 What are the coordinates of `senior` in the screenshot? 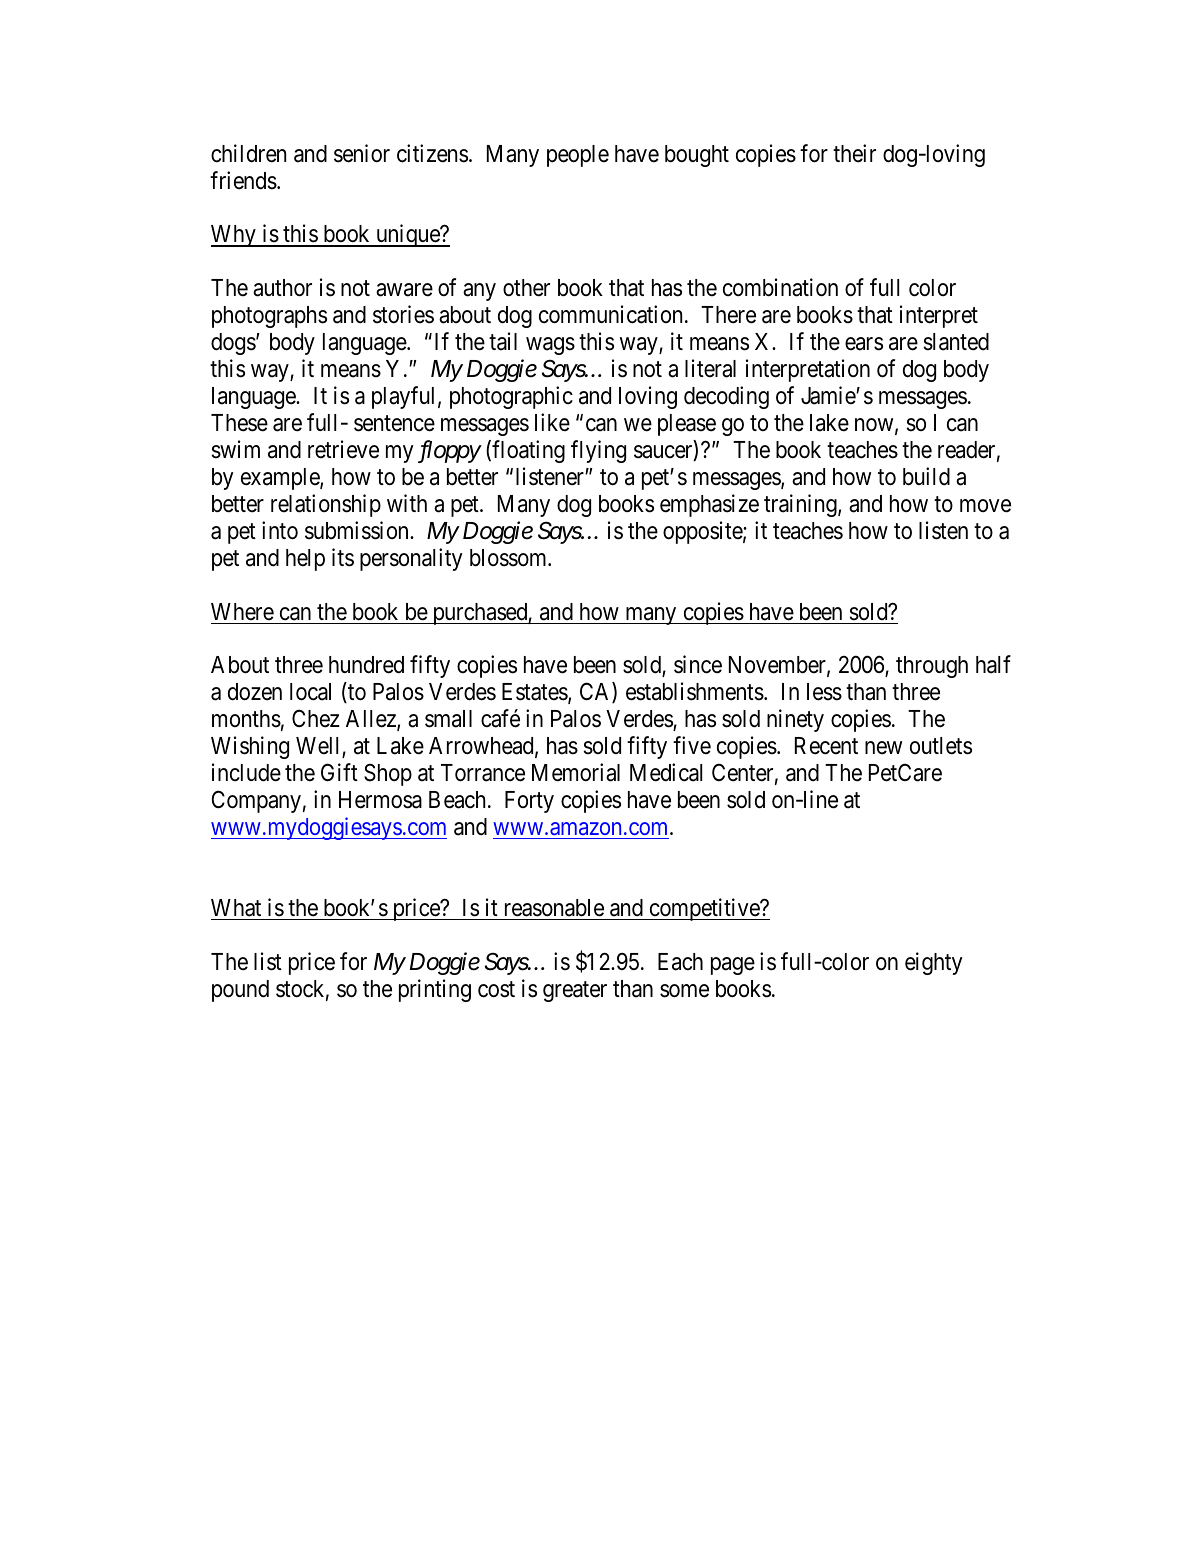 It's located at (362, 153).
